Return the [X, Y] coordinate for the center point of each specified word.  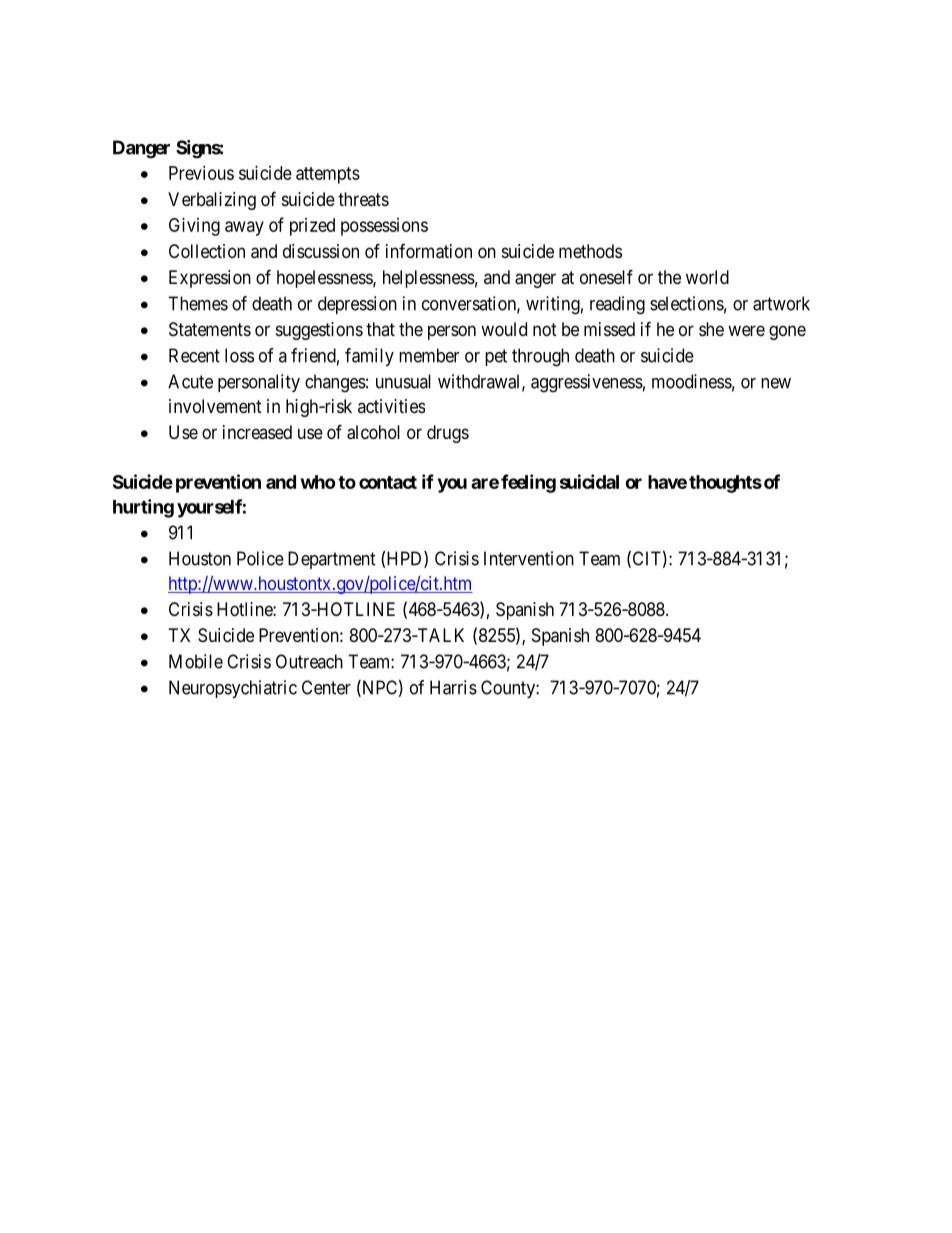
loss [239, 355]
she [711, 329]
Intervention [529, 558]
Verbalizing [212, 201]
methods [590, 251]
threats [363, 199]
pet [496, 357]
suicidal [589, 481]
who [318, 482]
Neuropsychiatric [233, 689]
